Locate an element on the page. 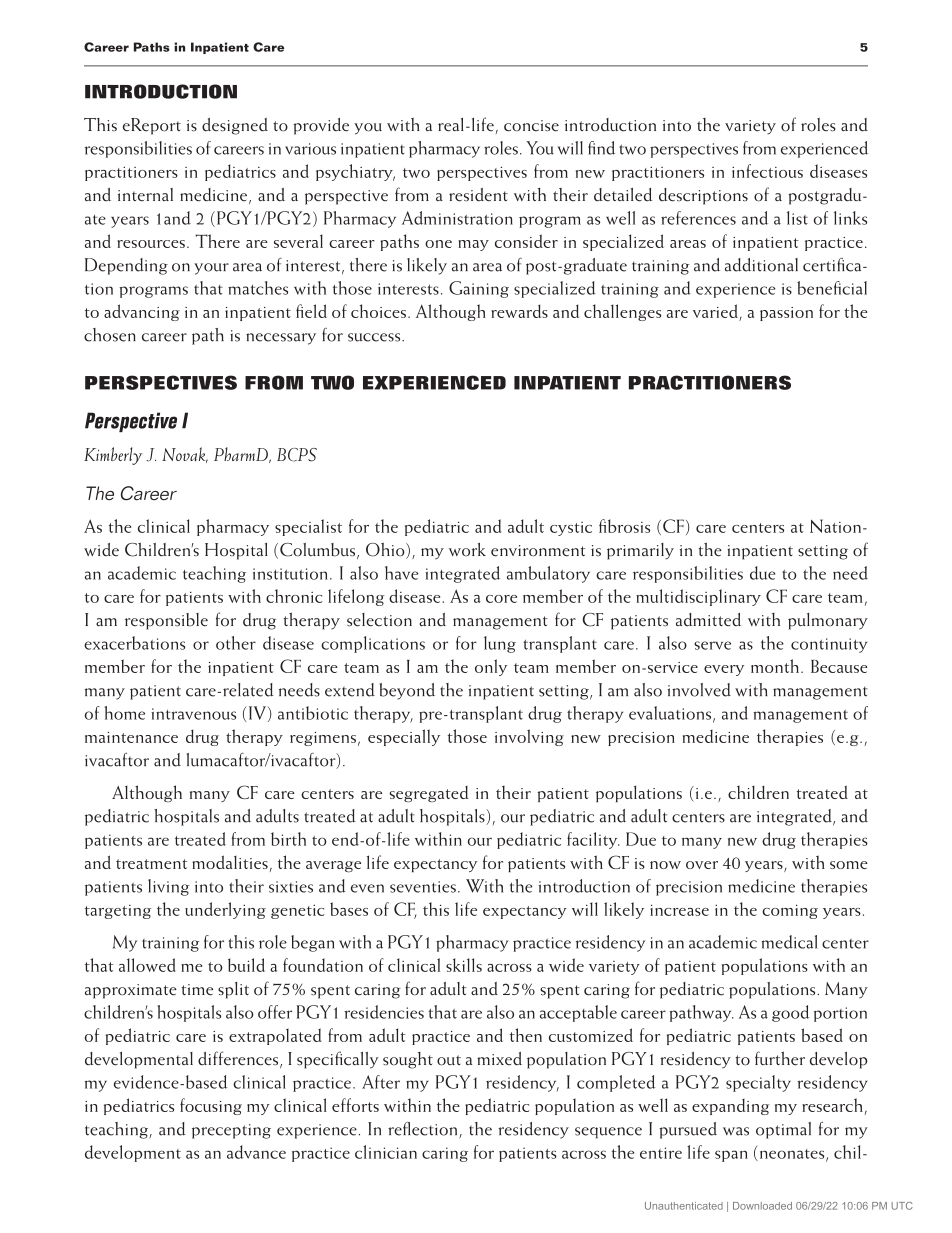 The width and height of the page is (952, 1233). other is located at coordinates (236, 643).
